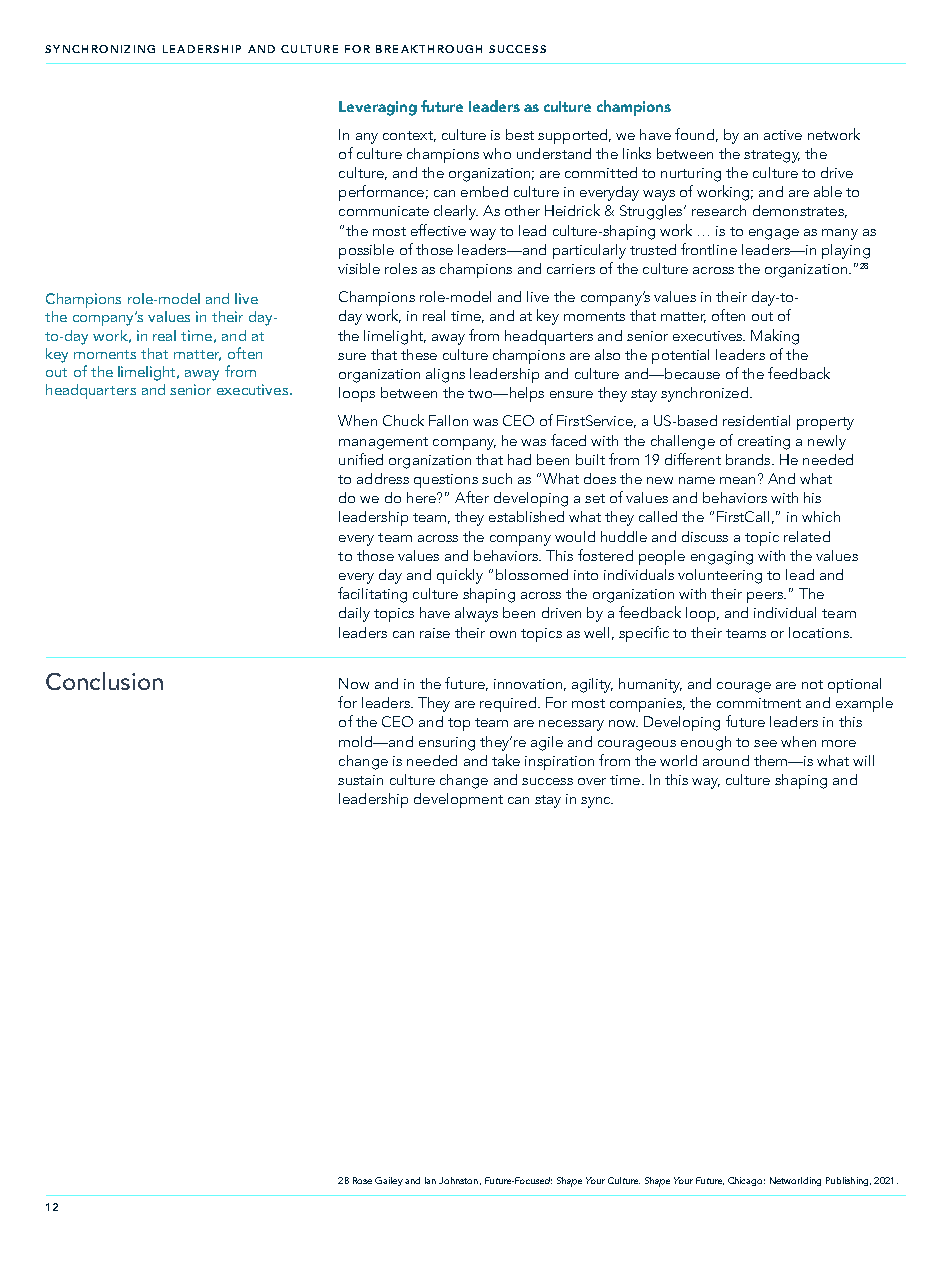  Describe the element at coordinates (362, 1180) in the screenshot. I see `Rose` at that location.
